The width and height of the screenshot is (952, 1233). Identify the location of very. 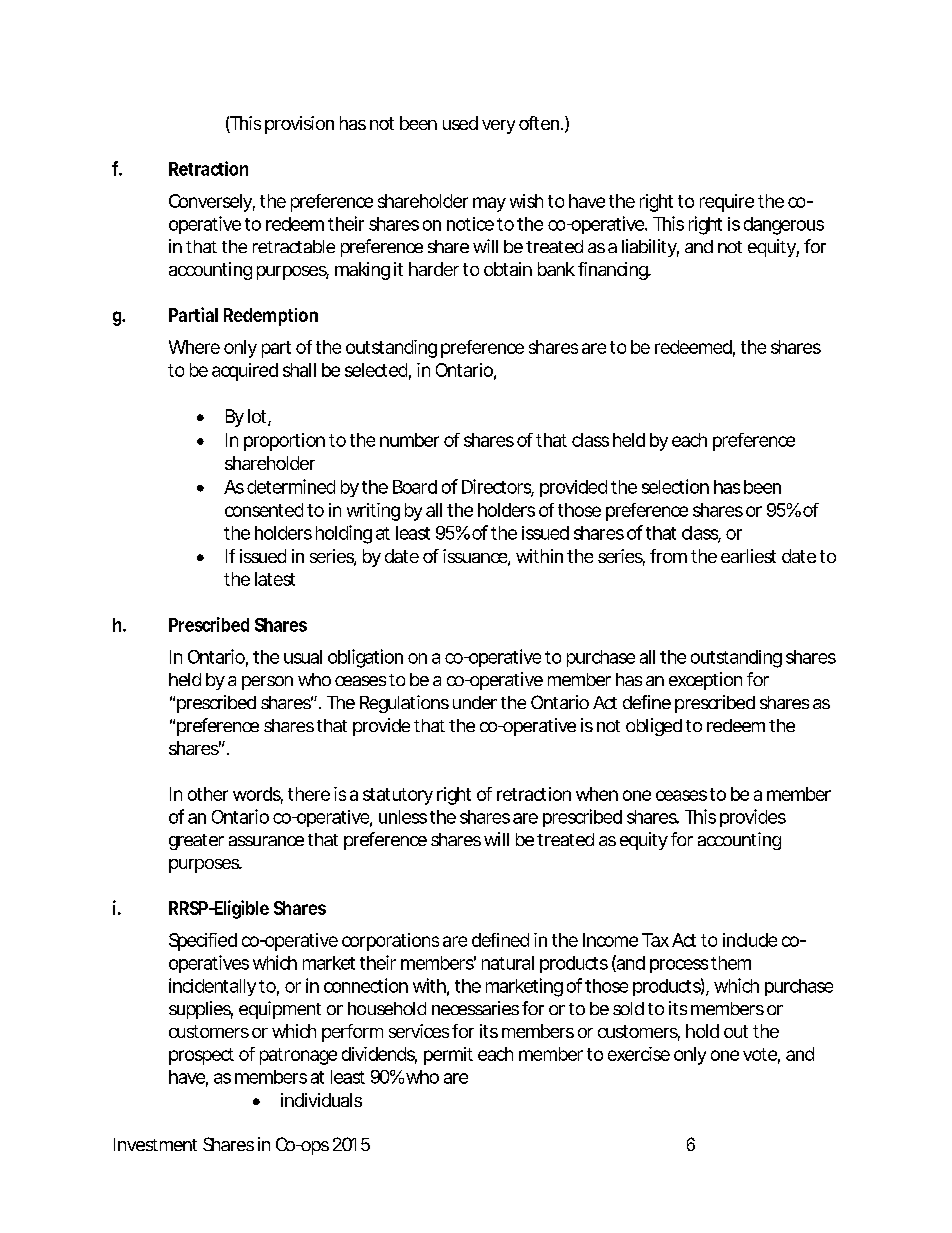
(498, 127).
